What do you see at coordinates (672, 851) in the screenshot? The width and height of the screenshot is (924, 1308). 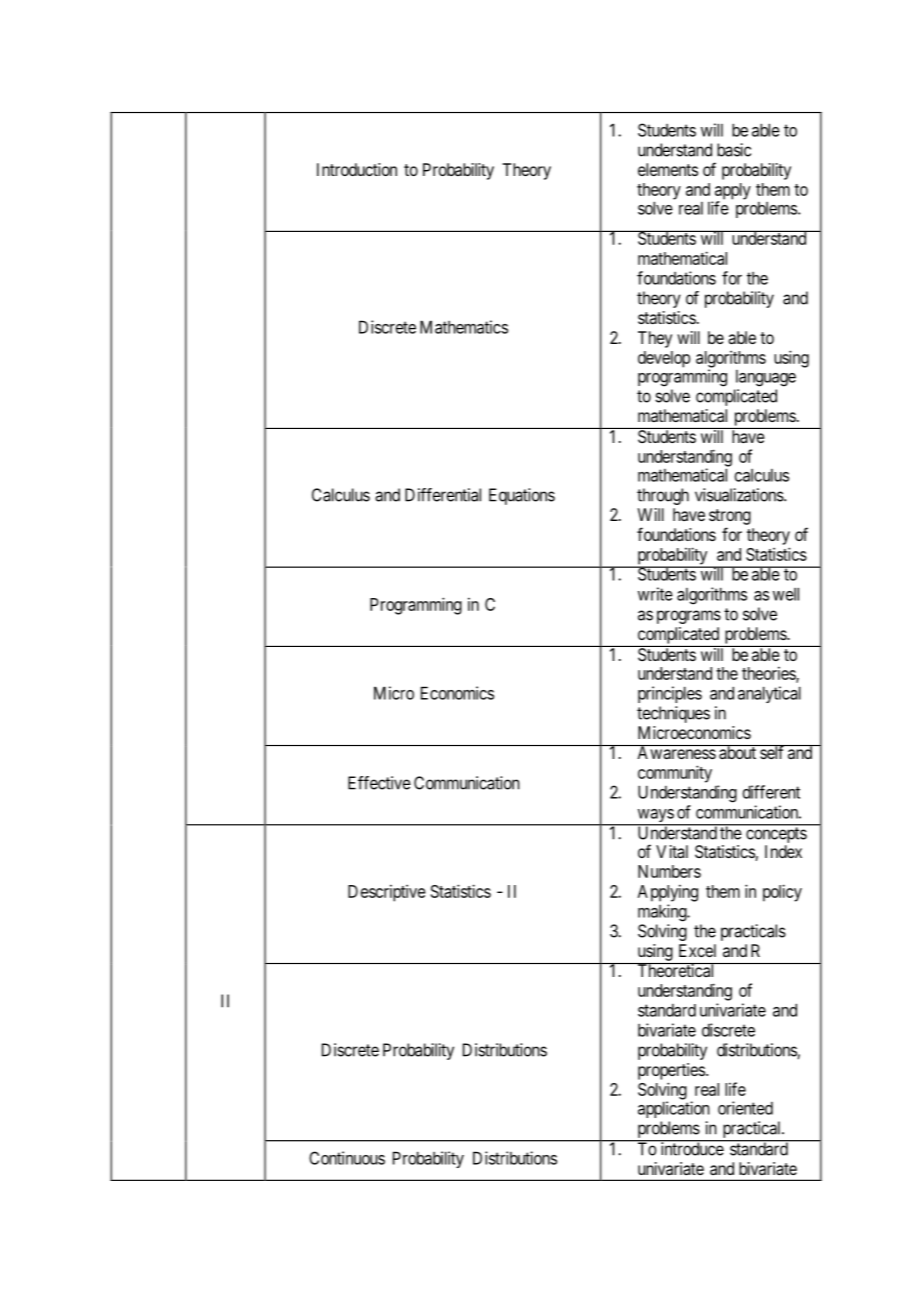 I see `Vital` at bounding box center [672, 851].
